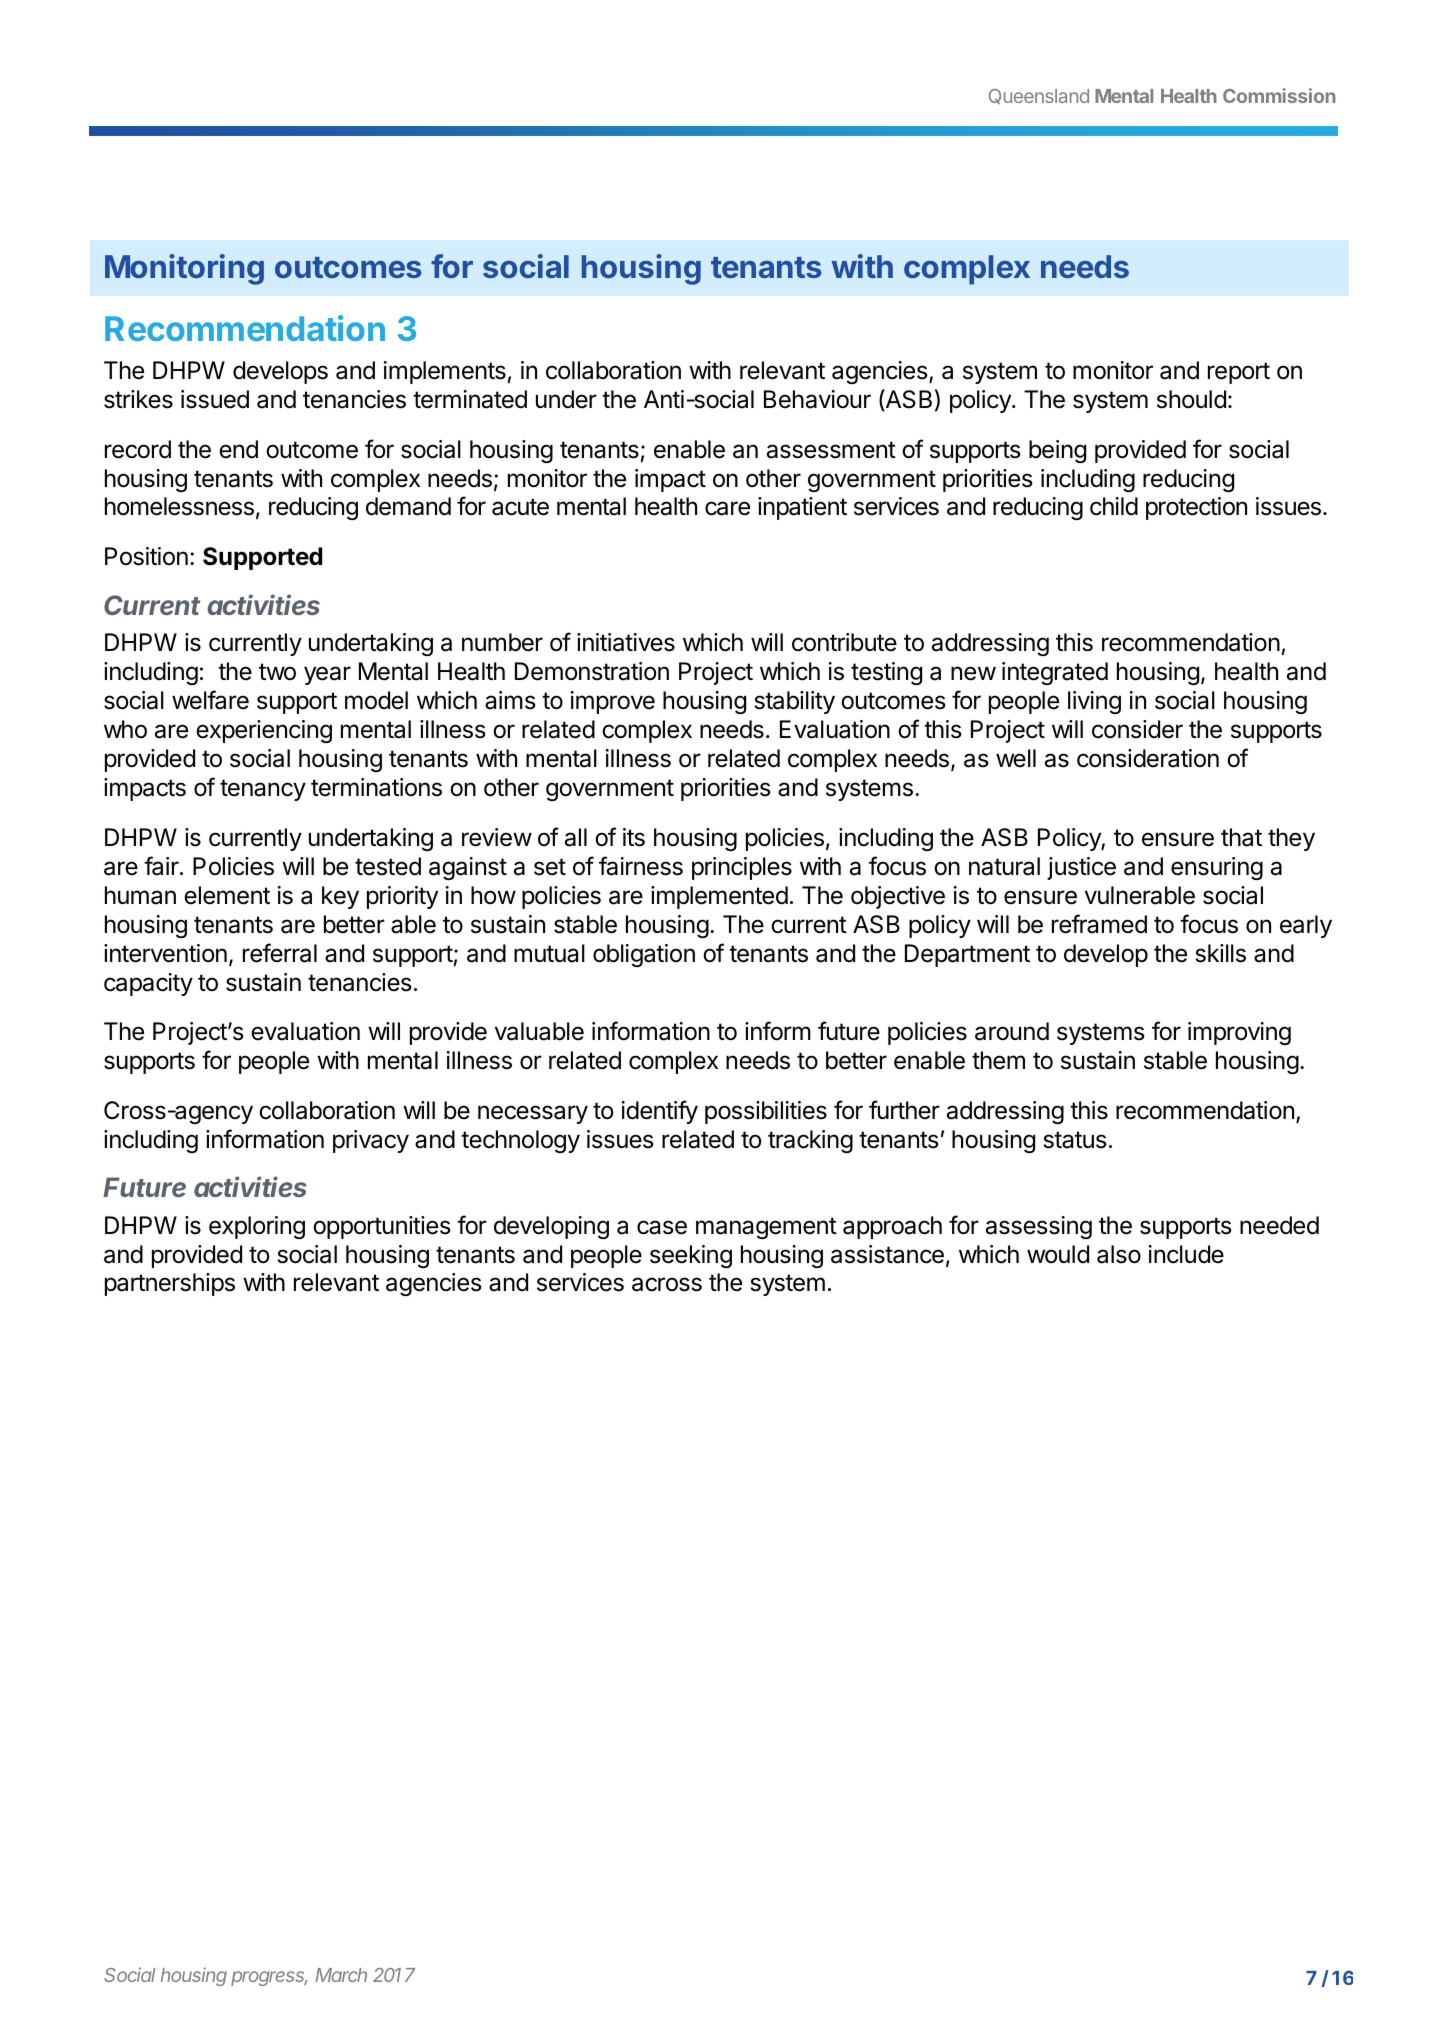 Image resolution: width=1439 pixels, height=2037 pixels. I want to click on Commission, so click(1279, 95).
